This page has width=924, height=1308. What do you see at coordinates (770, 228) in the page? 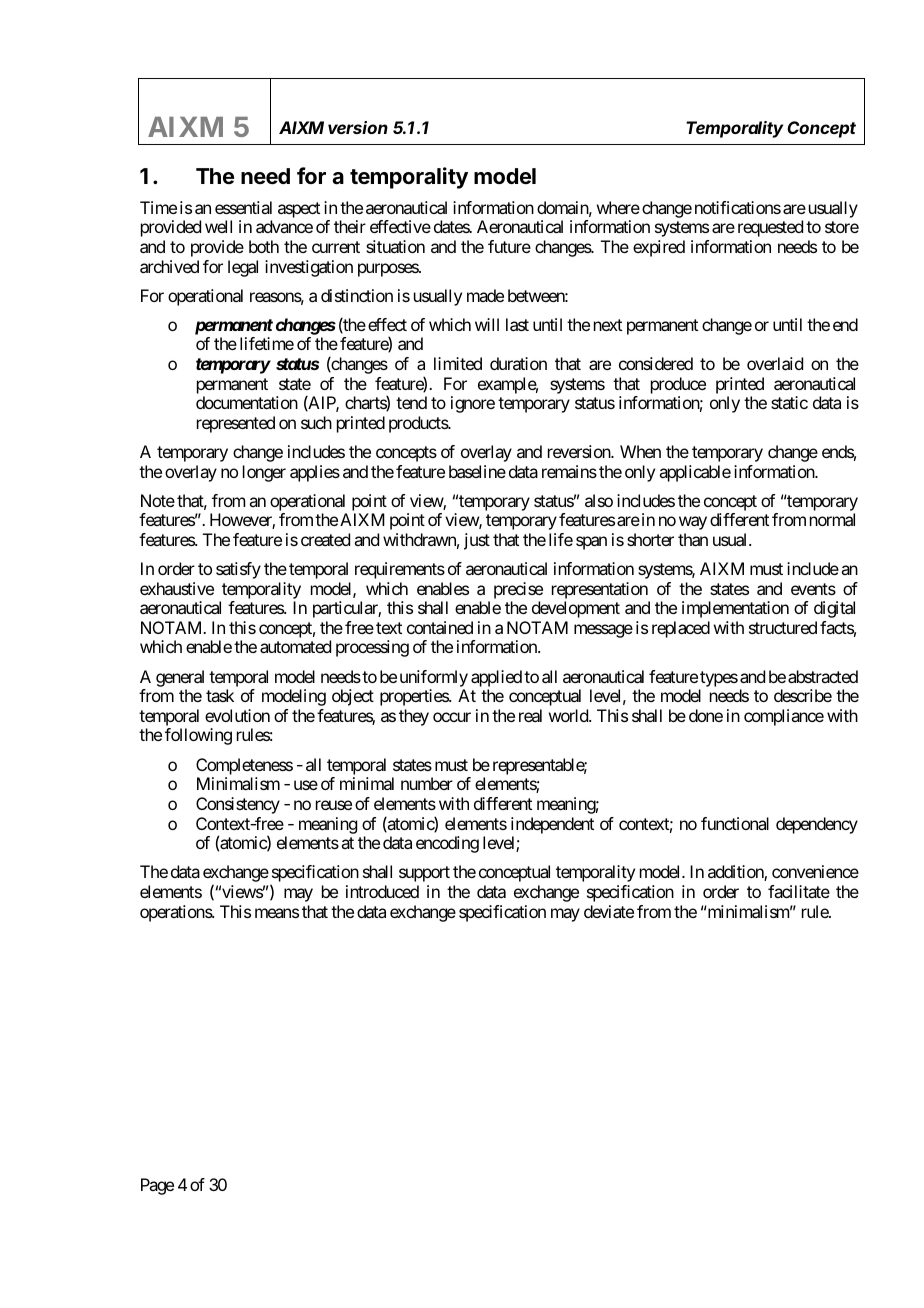
I see `requested` at bounding box center [770, 228].
